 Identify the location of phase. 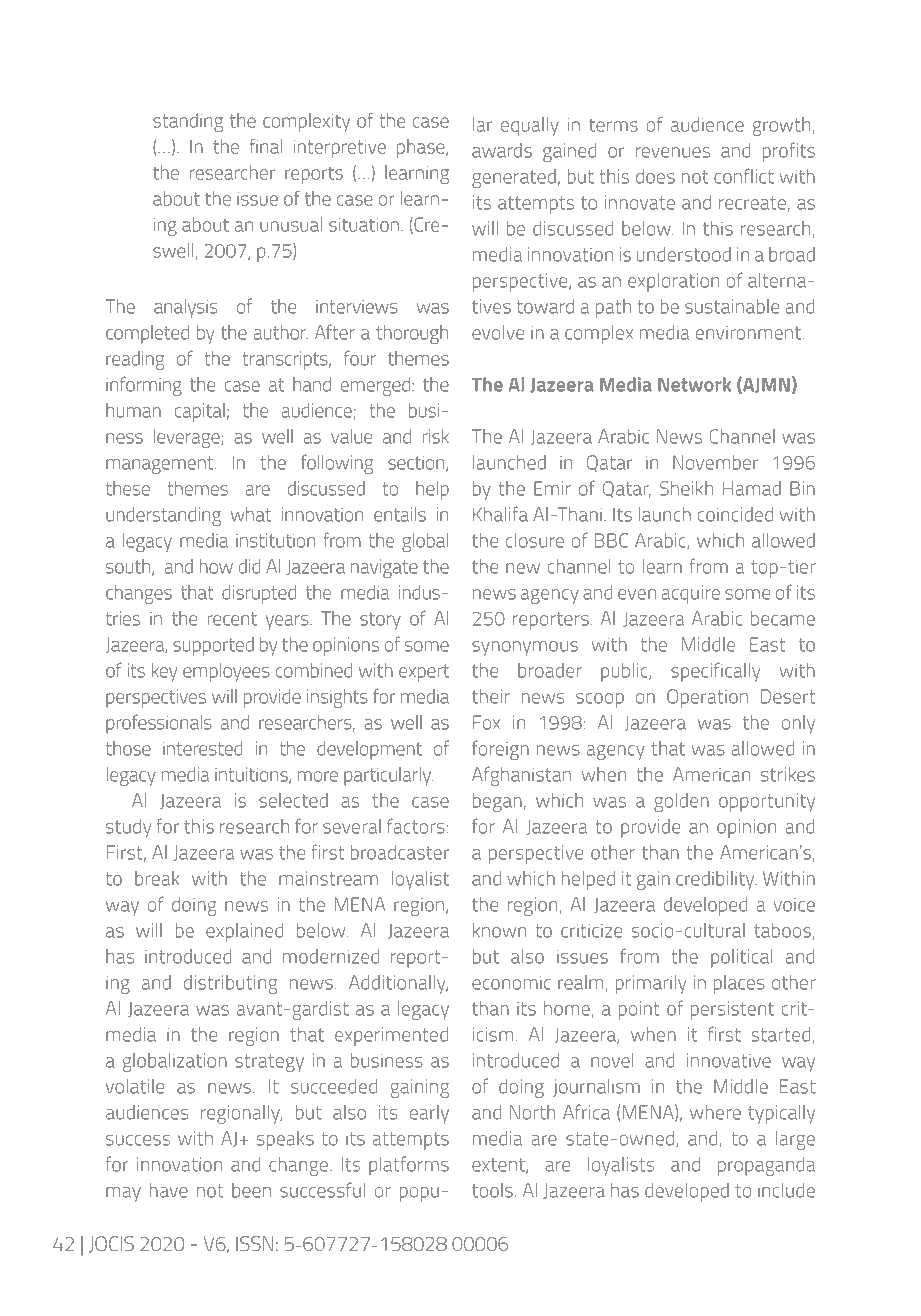
(422, 148).
